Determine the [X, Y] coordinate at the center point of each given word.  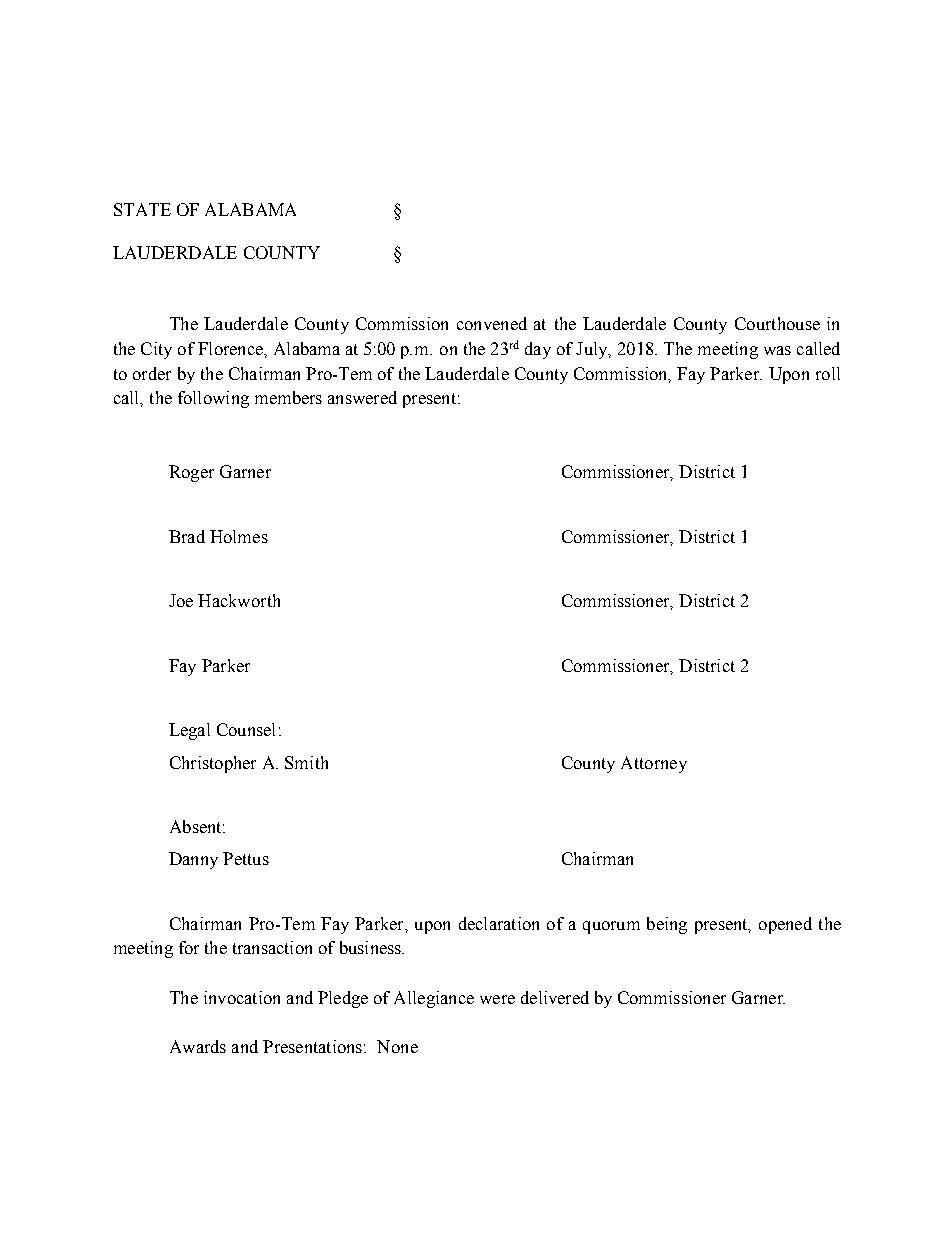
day [538, 350]
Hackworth [239, 600]
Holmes [239, 536]
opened [785, 925]
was [777, 350]
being [667, 925]
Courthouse [777, 323]
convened [492, 323]
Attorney [654, 764]
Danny [193, 860]
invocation [242, 997]
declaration [499, 923]
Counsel [246, 729]
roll [828, 373]
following [213, 399]
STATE [142, 209]
